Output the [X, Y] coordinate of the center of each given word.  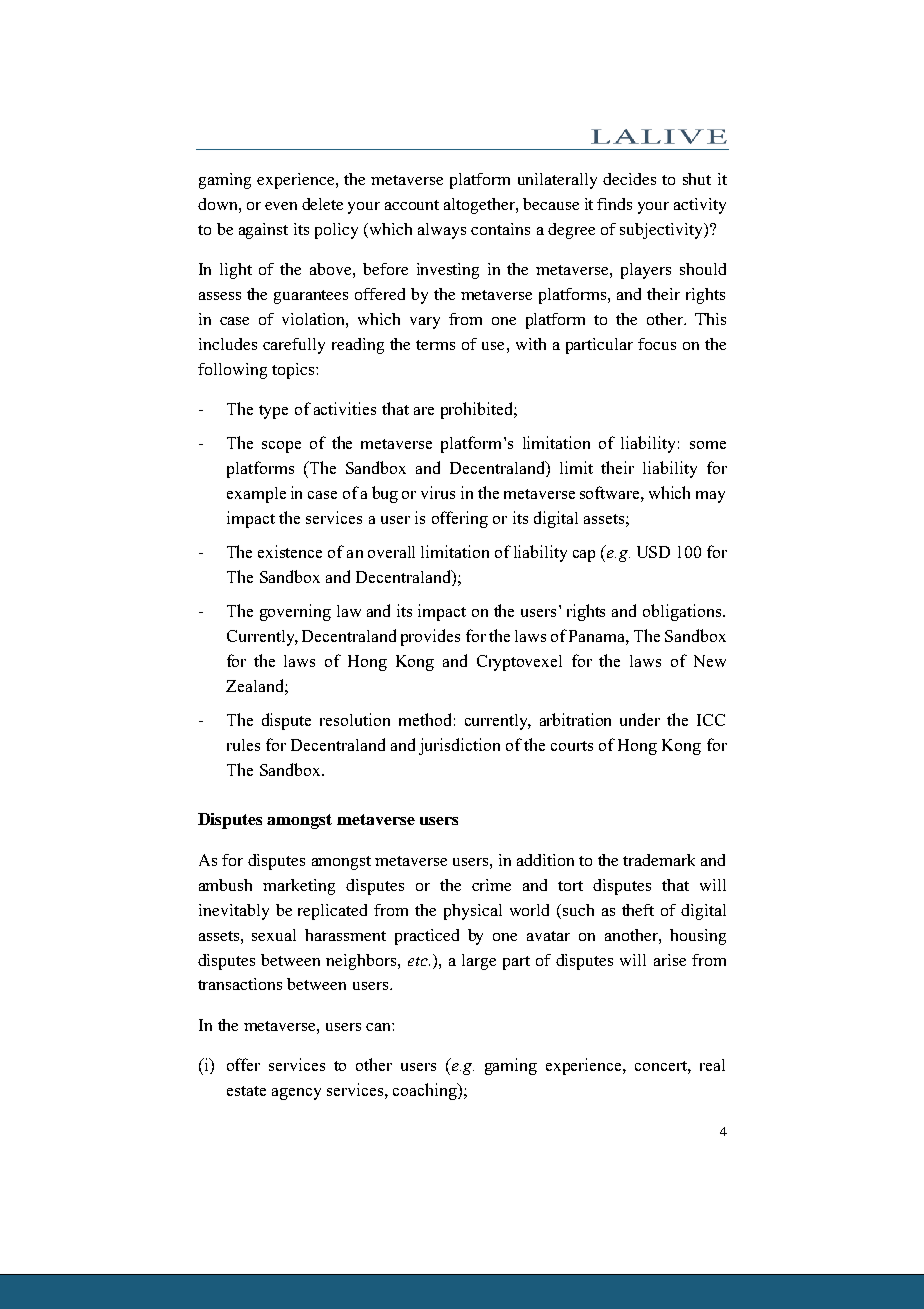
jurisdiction [459, 746]
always [442, 231]
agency [296, 1094]
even [281, 206]
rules [243, 745]
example [256, 495]
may [710, 497]
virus [438, 492]
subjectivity [662, 231]
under [640, 719]
